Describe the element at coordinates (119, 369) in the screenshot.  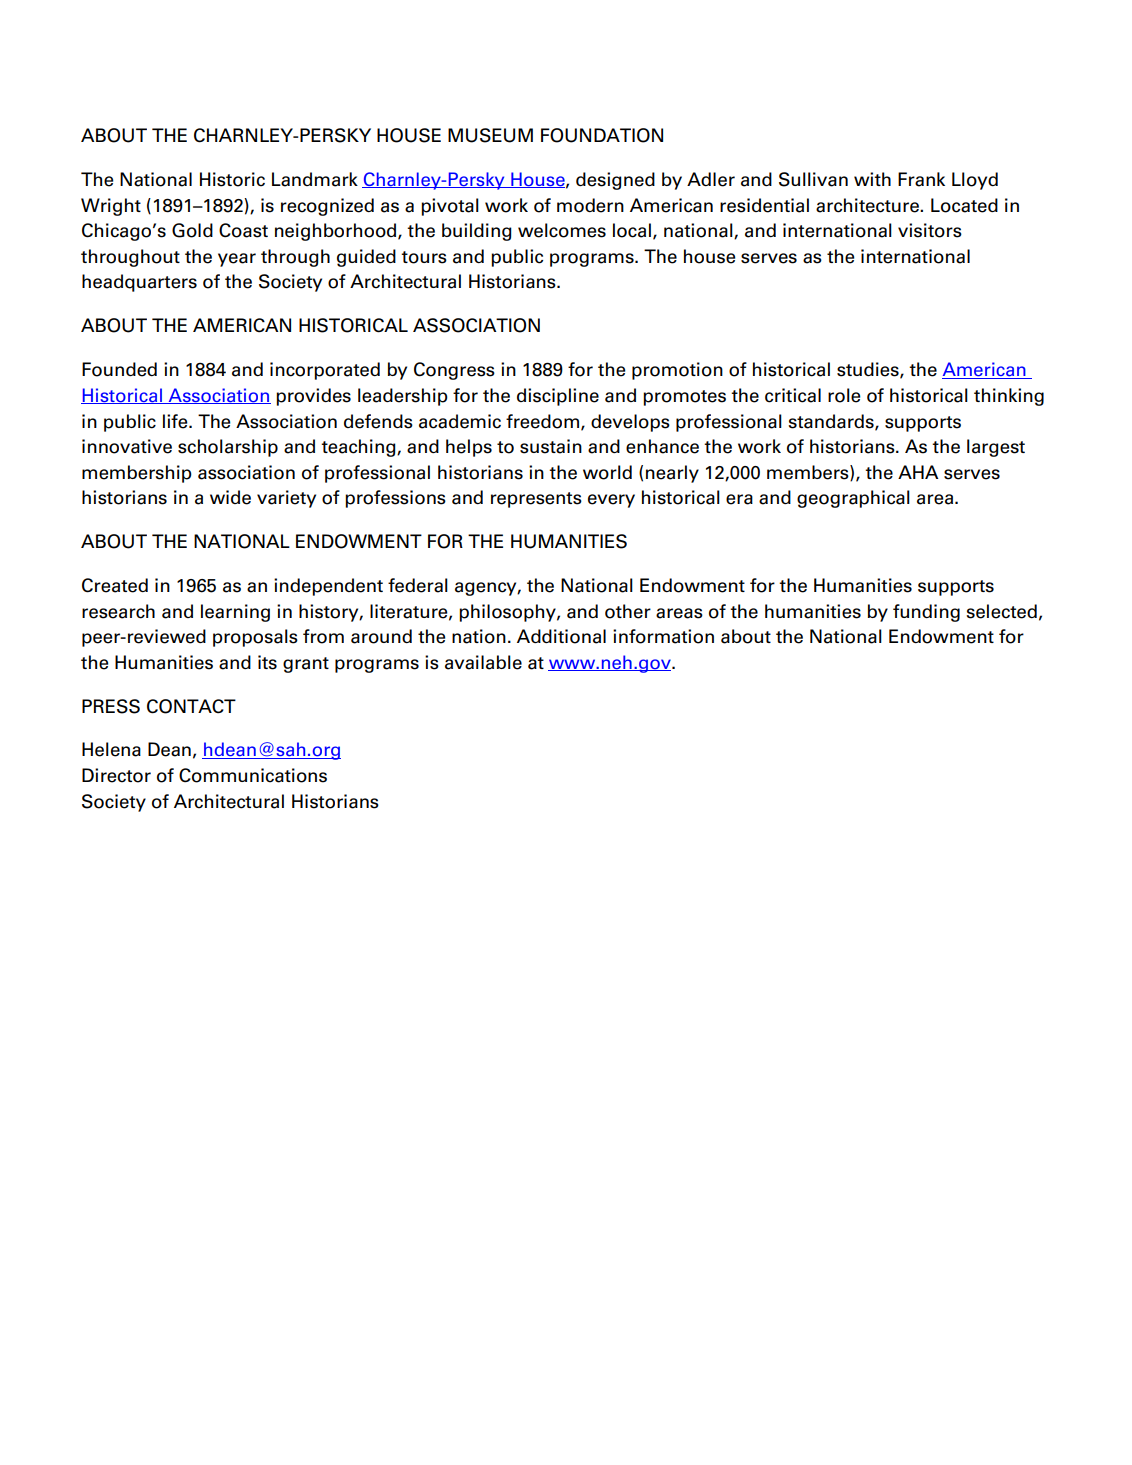
I see `Founded` at that location.
